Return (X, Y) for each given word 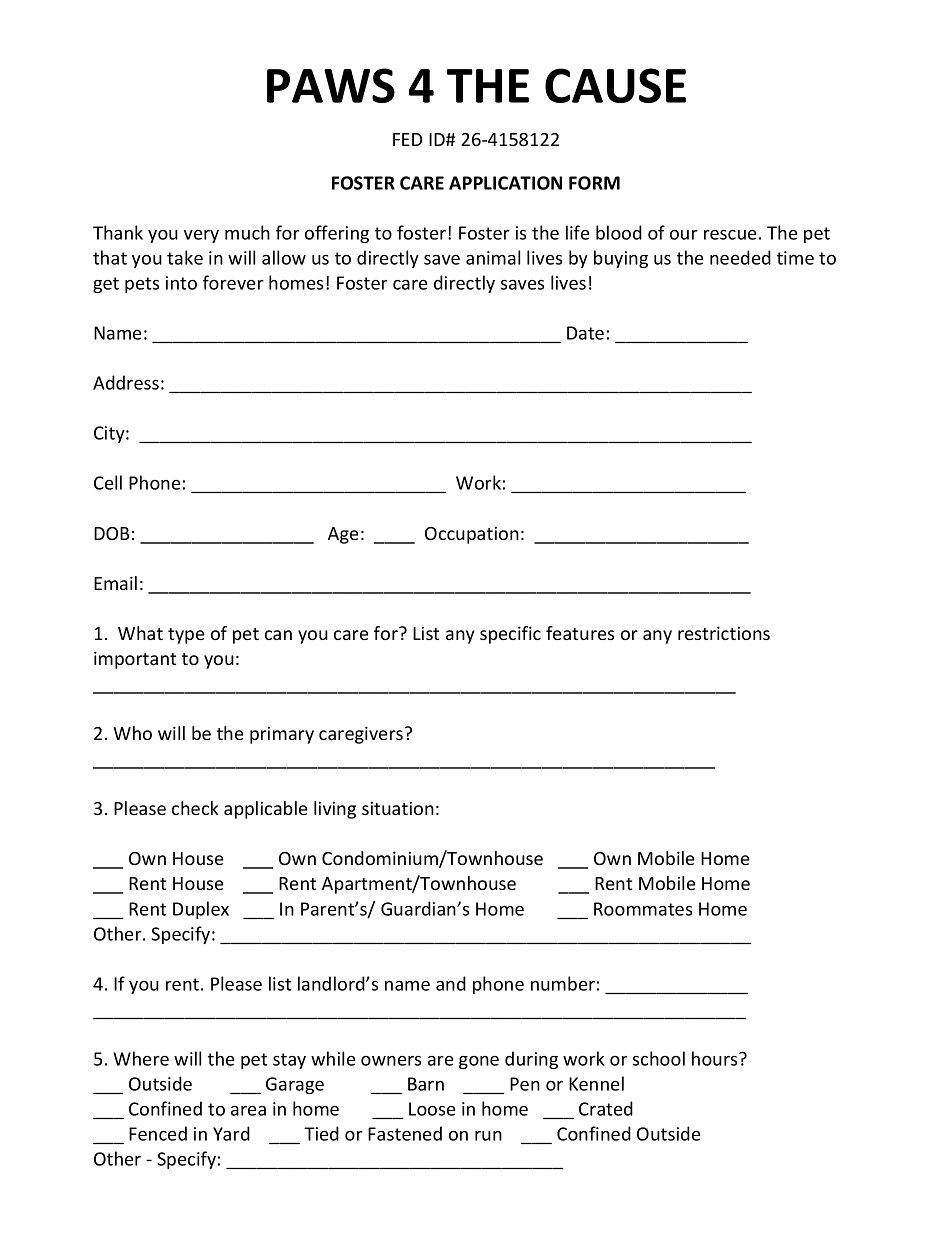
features (580, 633)
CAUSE (615, 85)
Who (132, 733)
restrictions (724, 633)
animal (493, 257)
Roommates (643, 909)
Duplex (201, 910)
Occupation (472, 535)
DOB (112, 533)
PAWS (331, 85)
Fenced (158, 1133)
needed (740, 257)
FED (407, 139)
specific (510, 635)
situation (398, 808)
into (181, 283)
